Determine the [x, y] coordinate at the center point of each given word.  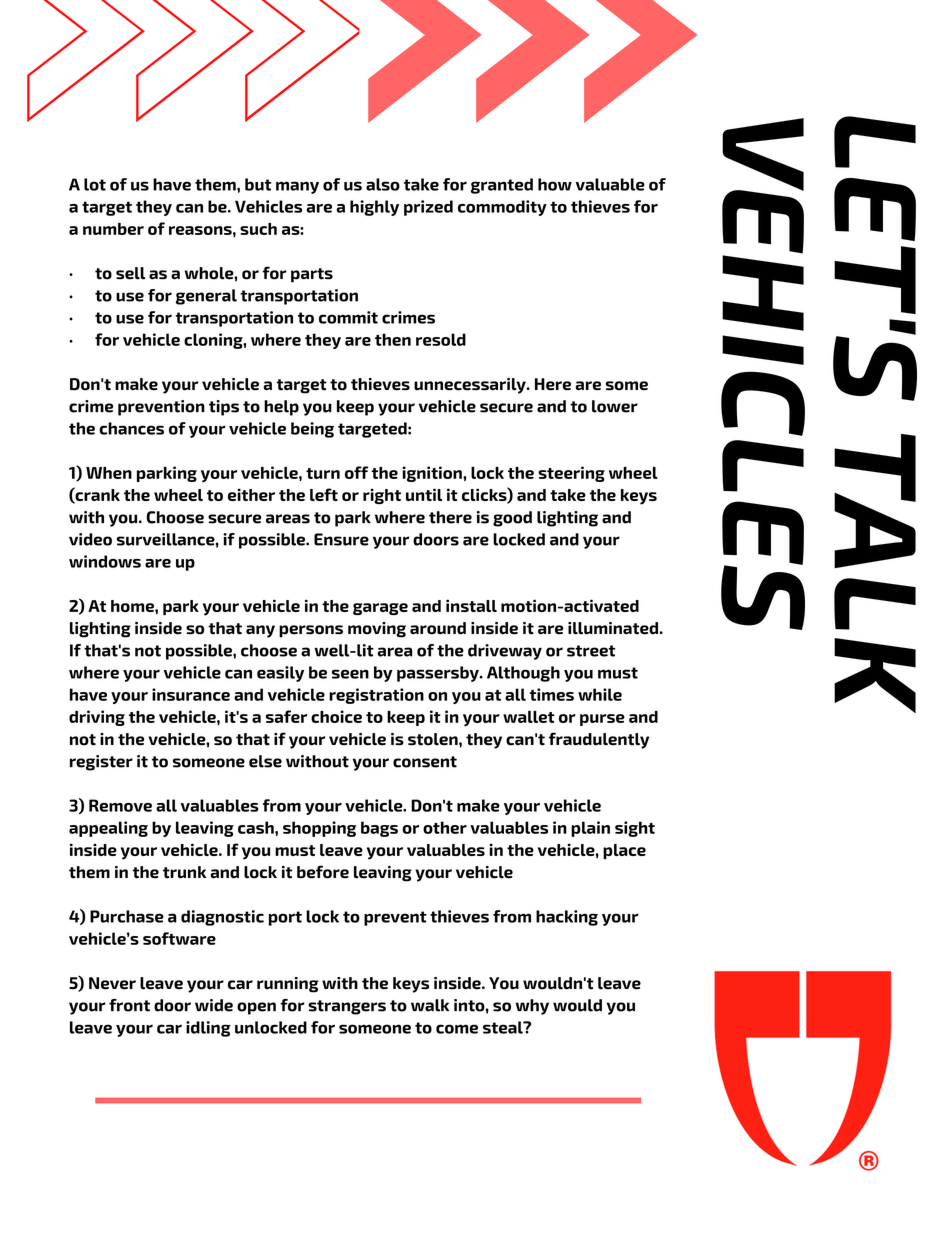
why [532, 1007]
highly [374, 208]
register [101, 763]
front [129, 1005]
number [113, 229]
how [555, 184]
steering [571, 474]
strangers [347, 1007]
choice [336, 716]
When [109, 473]
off [356, 472]
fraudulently [599, 740]
